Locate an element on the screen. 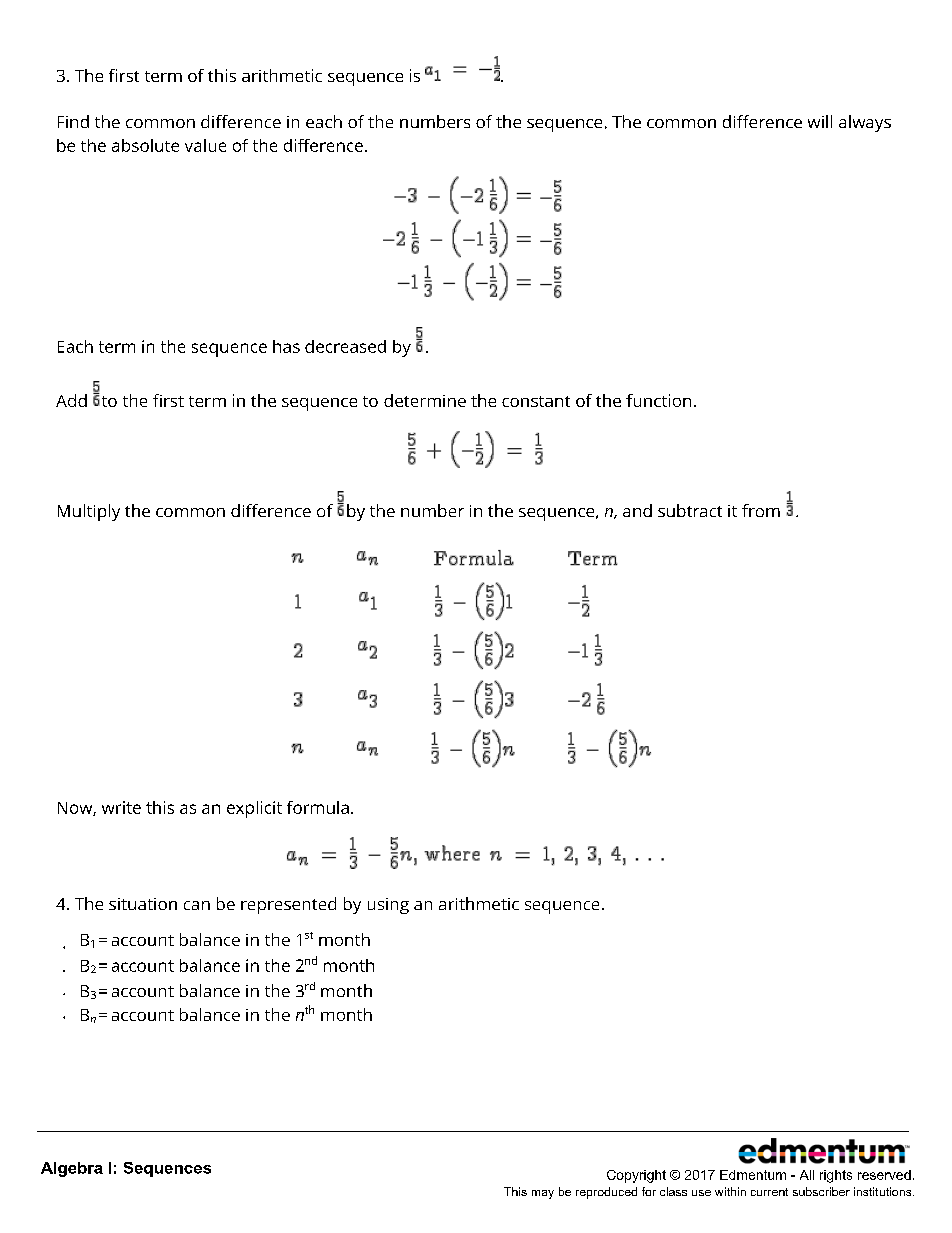  absolute is located at coordinates (145, 145).
